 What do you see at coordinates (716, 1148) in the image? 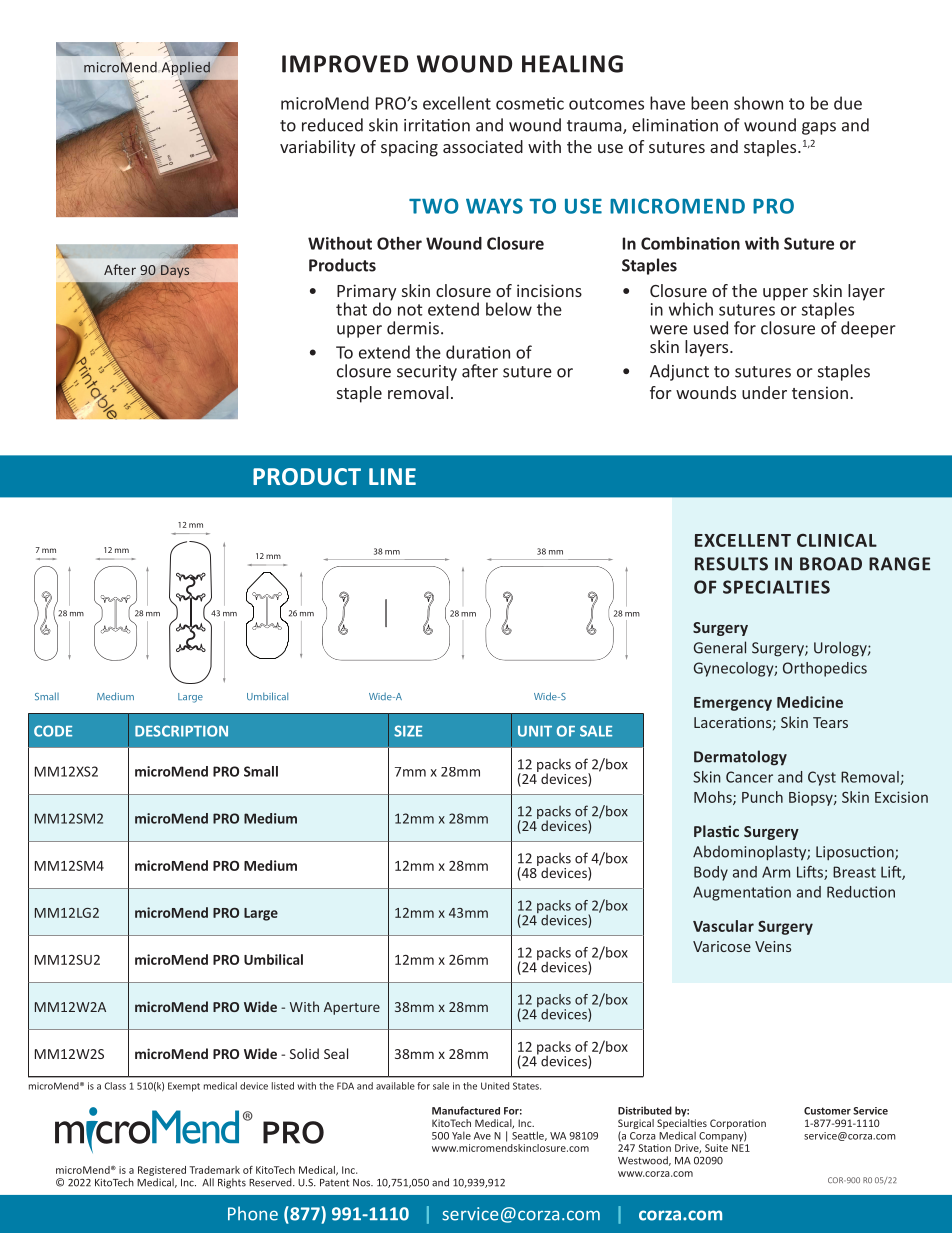
I see `Suite` at bounding box center [716, 1148].
